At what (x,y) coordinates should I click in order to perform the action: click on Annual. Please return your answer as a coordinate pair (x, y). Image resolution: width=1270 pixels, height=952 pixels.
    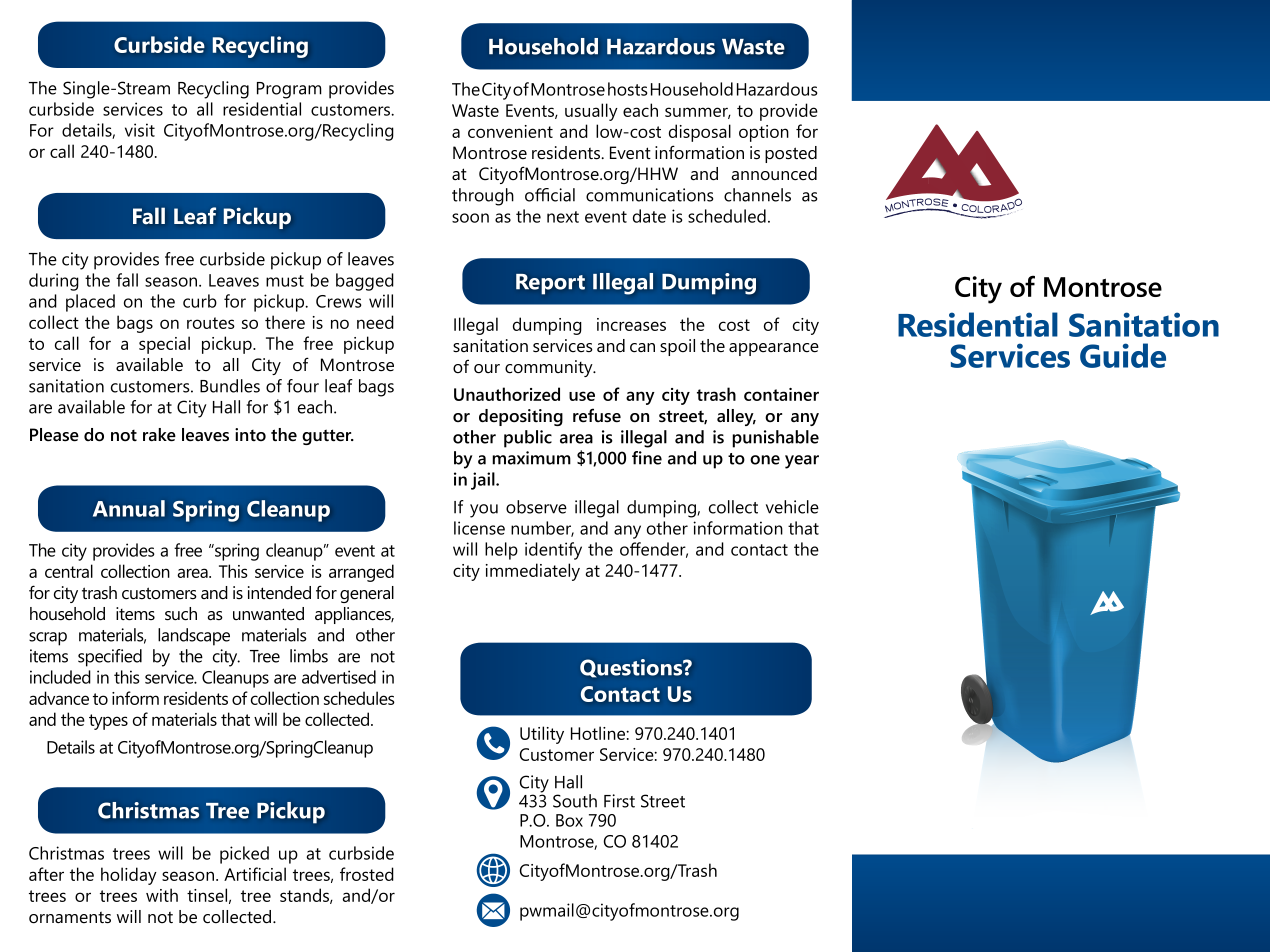
    Looking at the image, I should click on (129, 508).
